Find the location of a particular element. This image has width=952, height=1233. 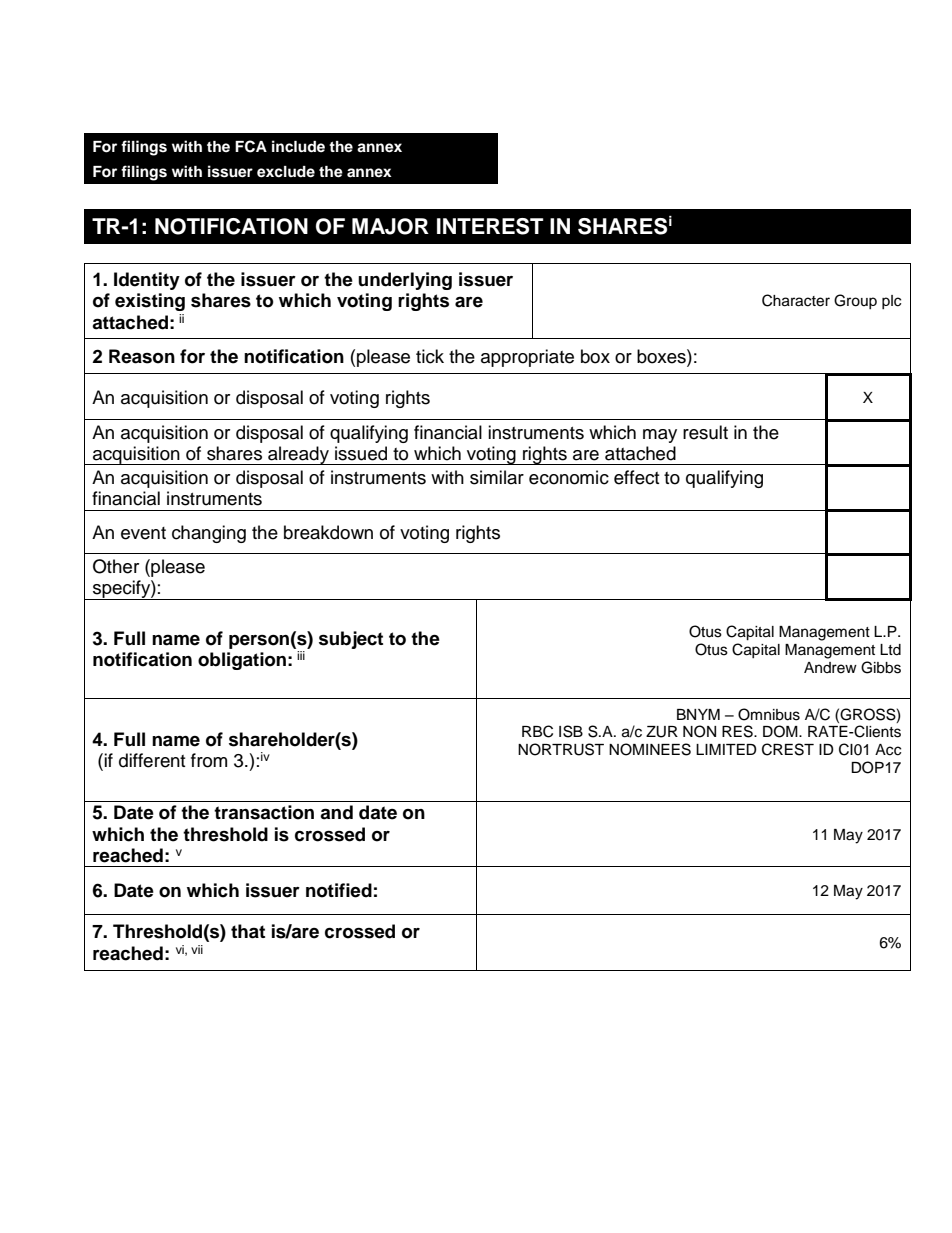

already is located at coordinates (298, 455).
